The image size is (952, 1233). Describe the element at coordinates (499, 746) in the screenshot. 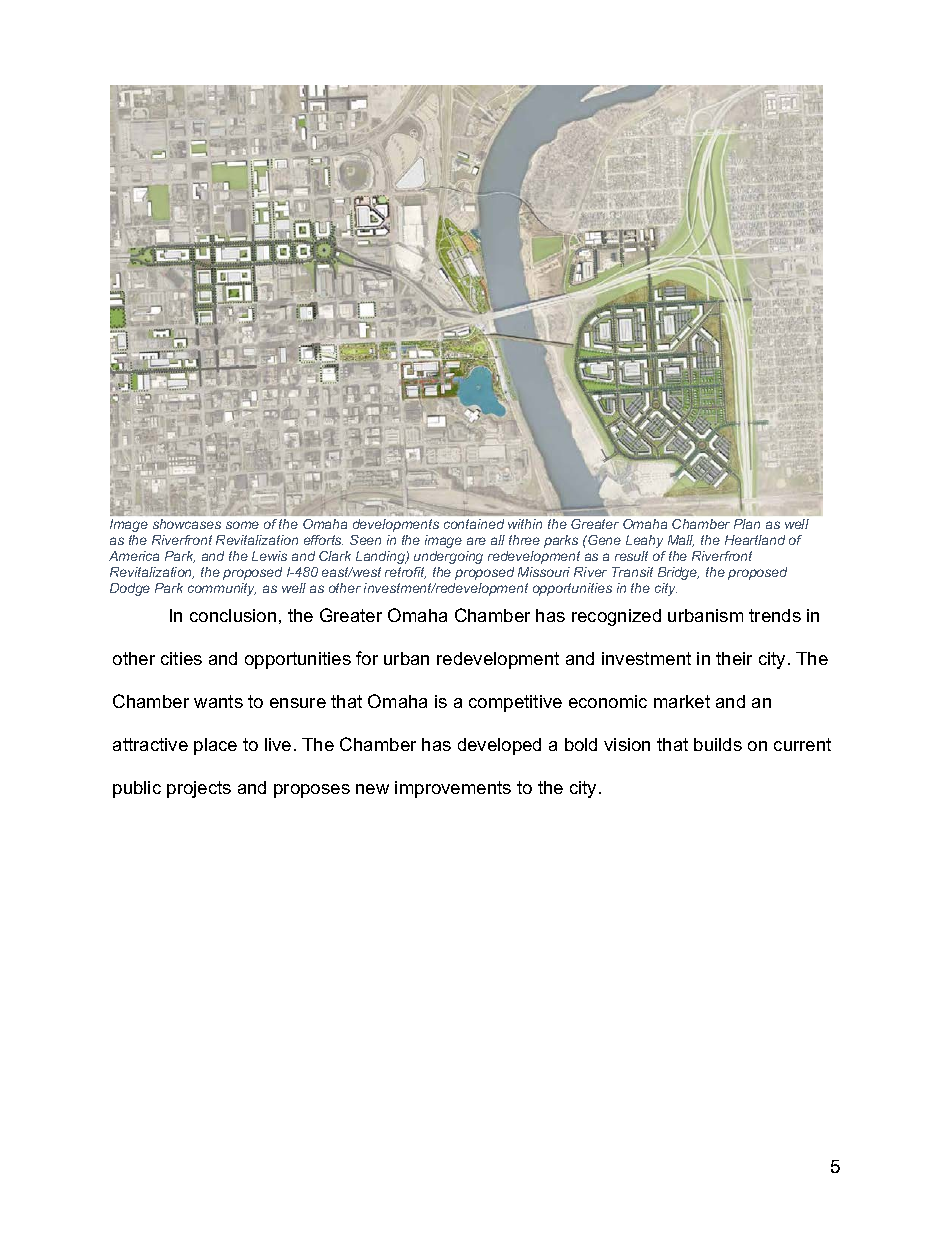

I see `developed` at that location.
